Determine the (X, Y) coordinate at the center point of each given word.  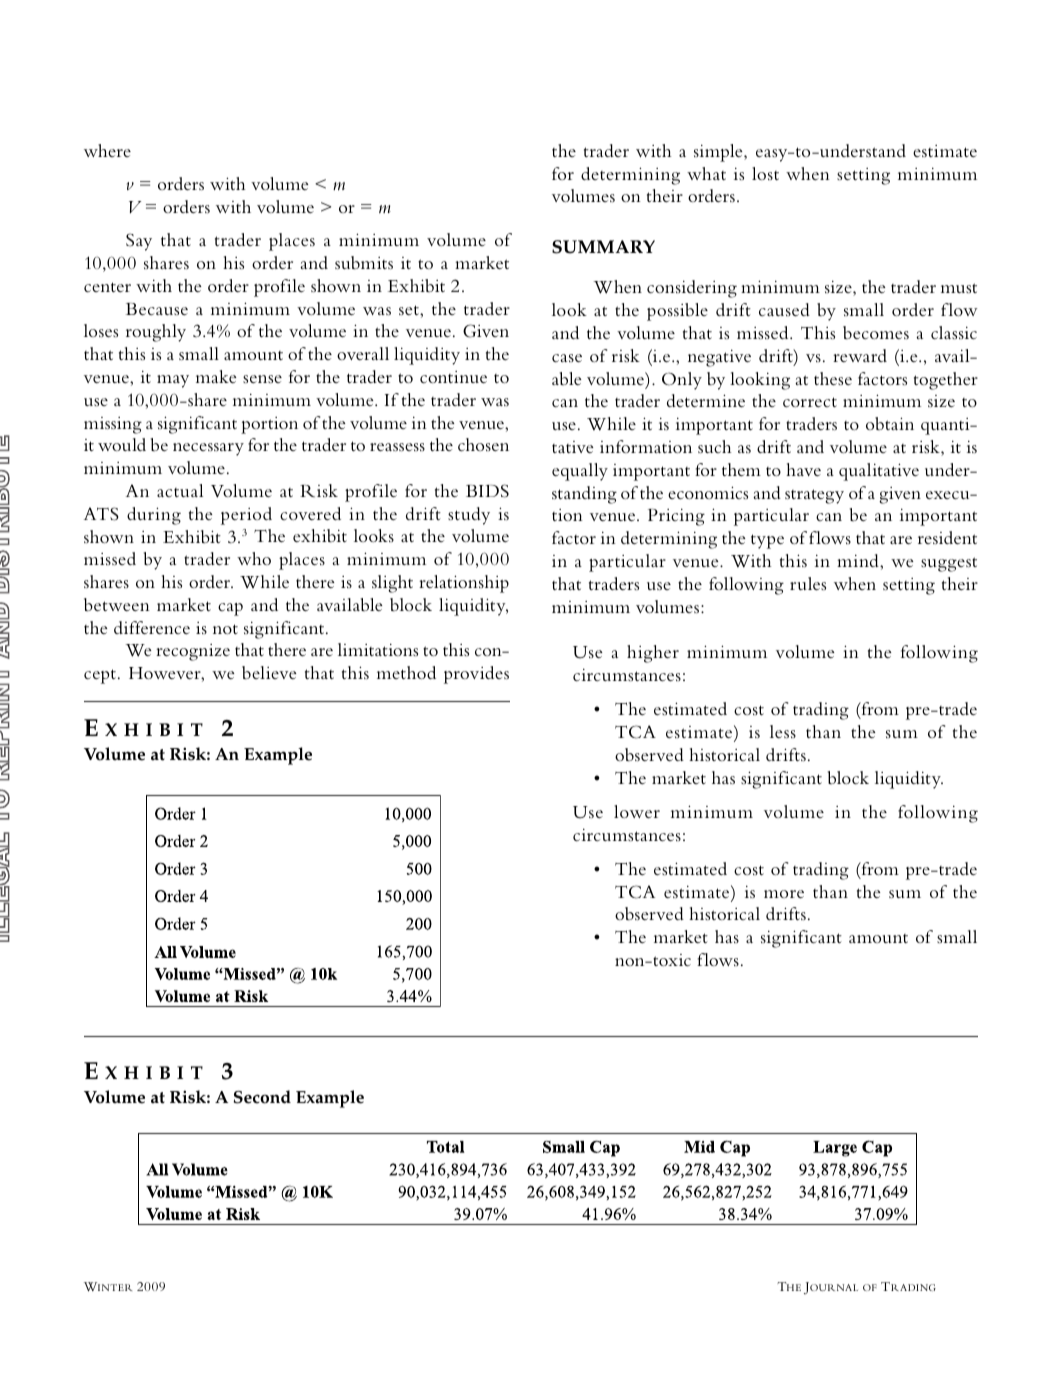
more (784, 894)
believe (269, 673)
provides (476, 675)
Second (262, 1097)
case (567, 358)
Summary (603, 247)
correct (810, 402)
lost (765, 173)
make (216, 376)
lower (637, 811)
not (225, 629)
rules (808, 583)
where (107, 150)
